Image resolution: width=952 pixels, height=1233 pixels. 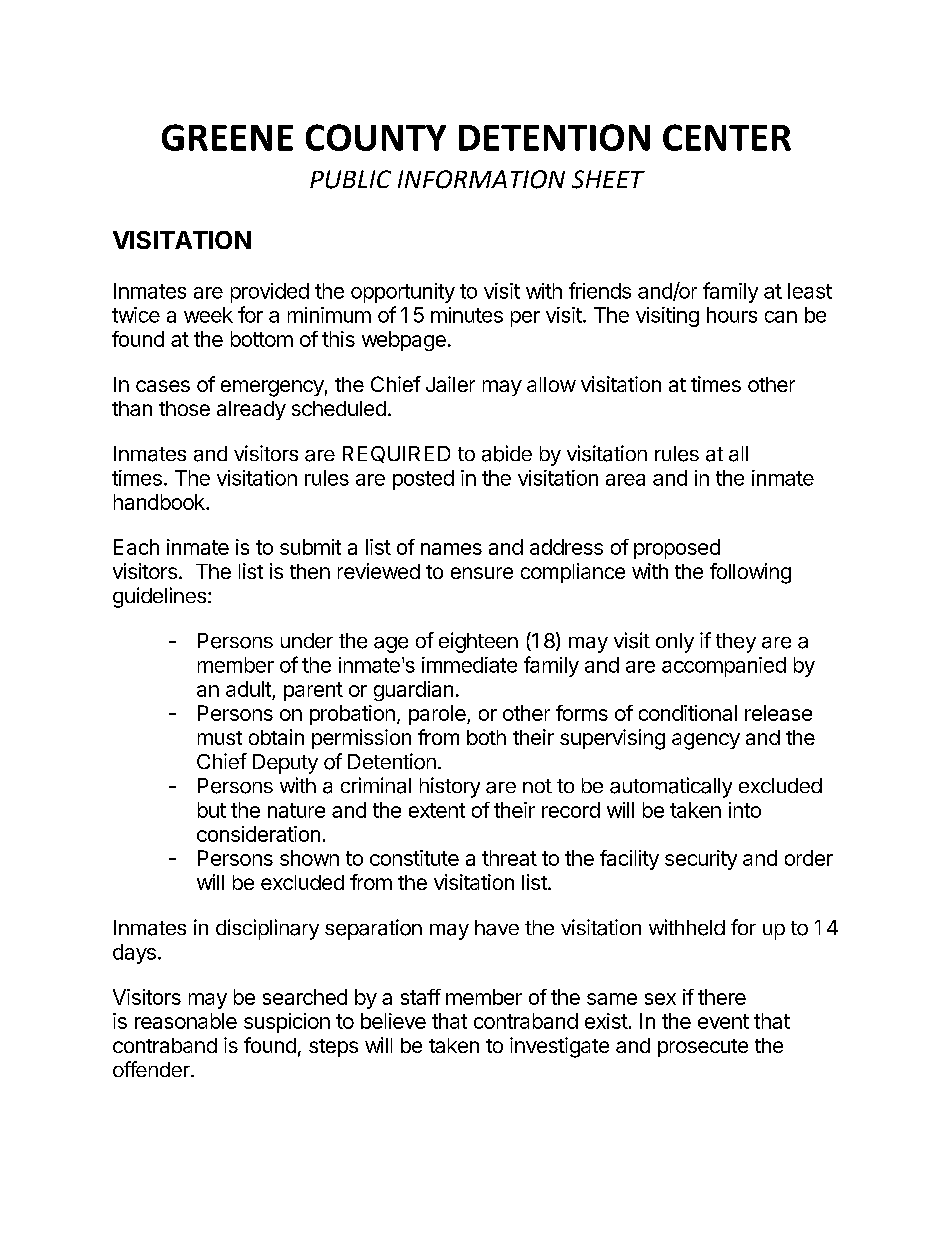 What do you see at coordinates (750, 573) in the screenshot?
I see `following` at bounding box center [750, 573].
